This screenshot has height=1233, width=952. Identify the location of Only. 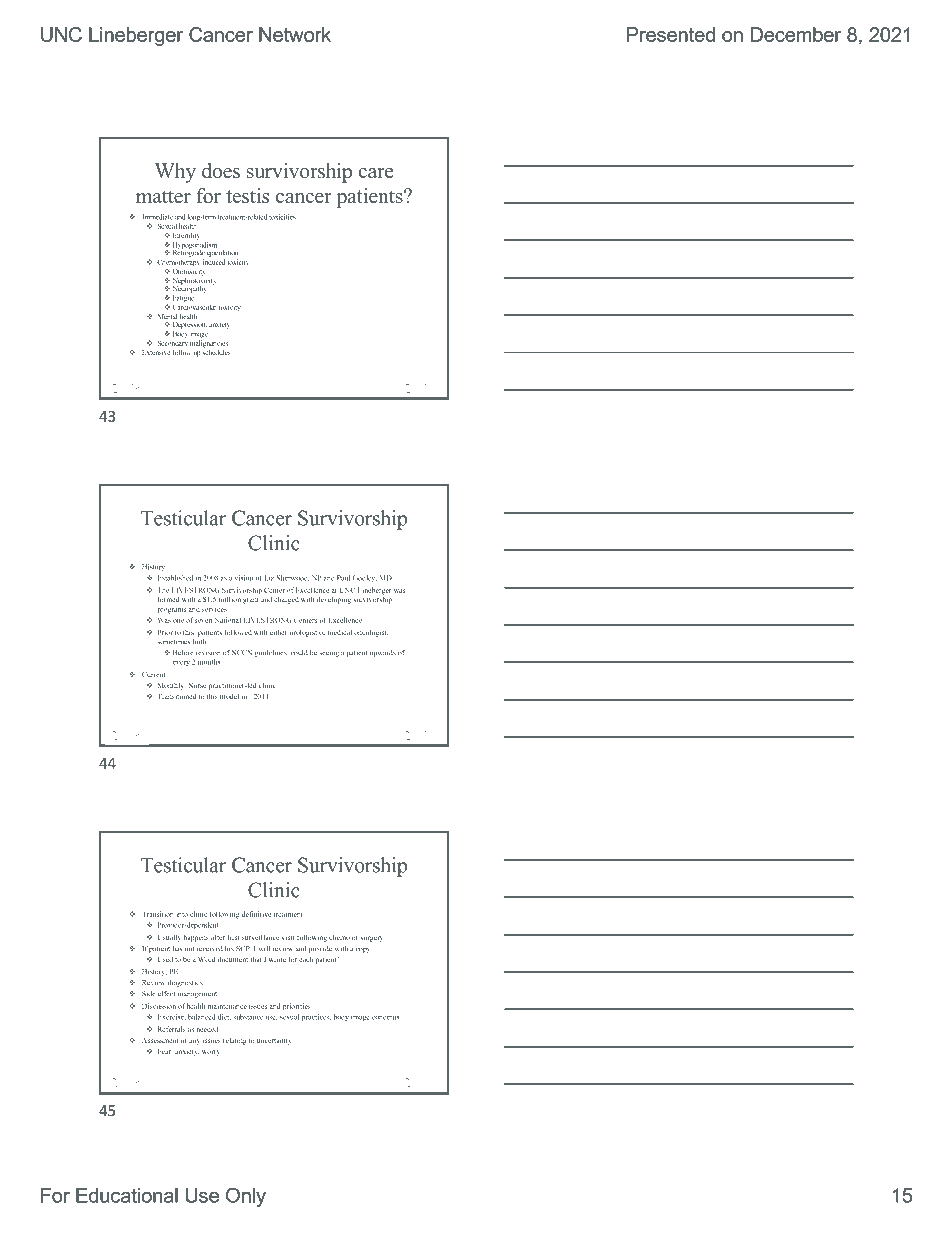
(246, 1197).
